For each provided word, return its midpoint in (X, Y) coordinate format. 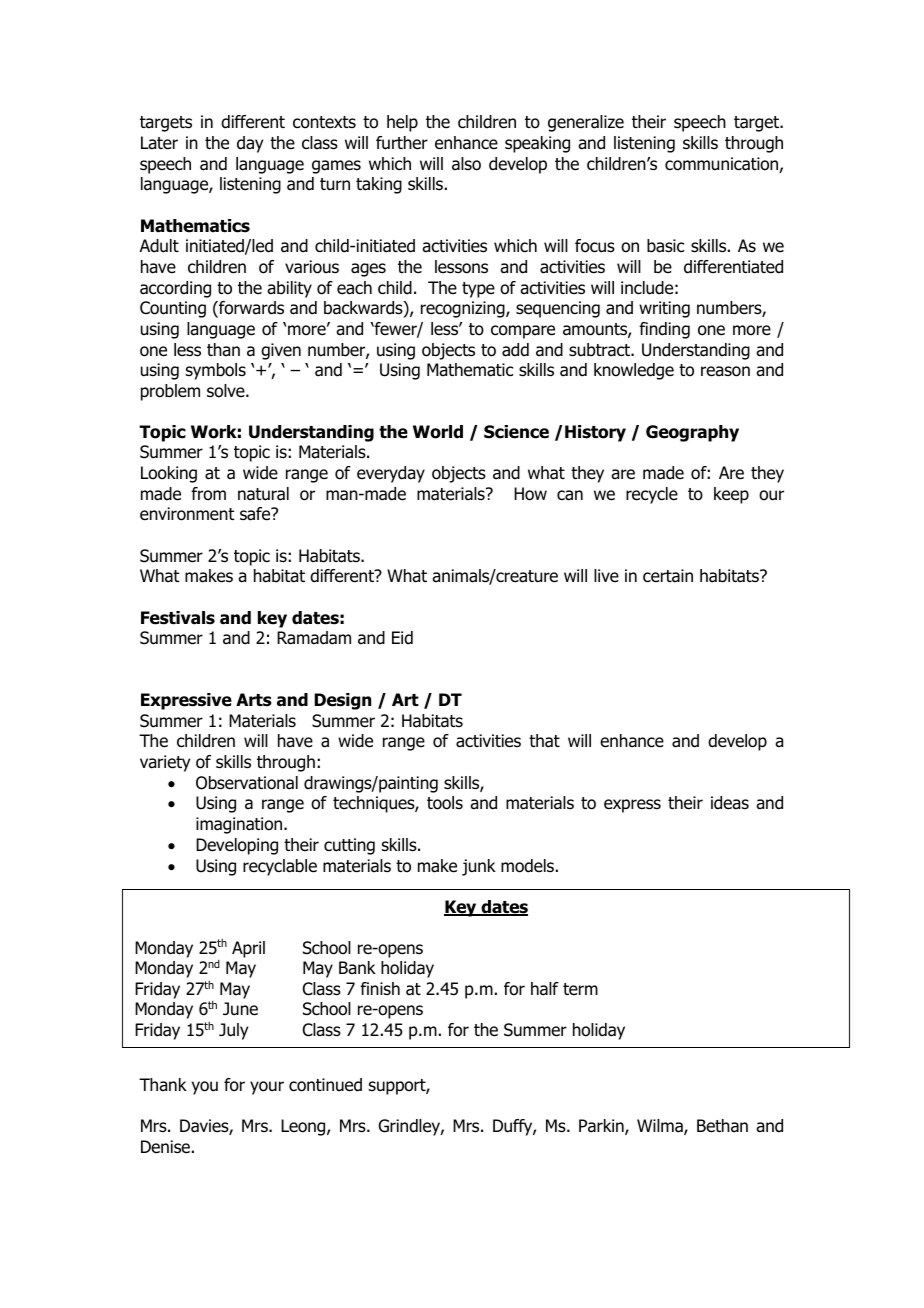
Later (159, 143)
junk (479, 867)
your (267, 1088)
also (466, 164)
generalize (586, 123)
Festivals (178, 618)
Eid (402, 638)
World (438, 432)
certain (668, 576)
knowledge (634, 371)
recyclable (280, 867)
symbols (216, 371)
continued (325, 1085)
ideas (730, 803)
